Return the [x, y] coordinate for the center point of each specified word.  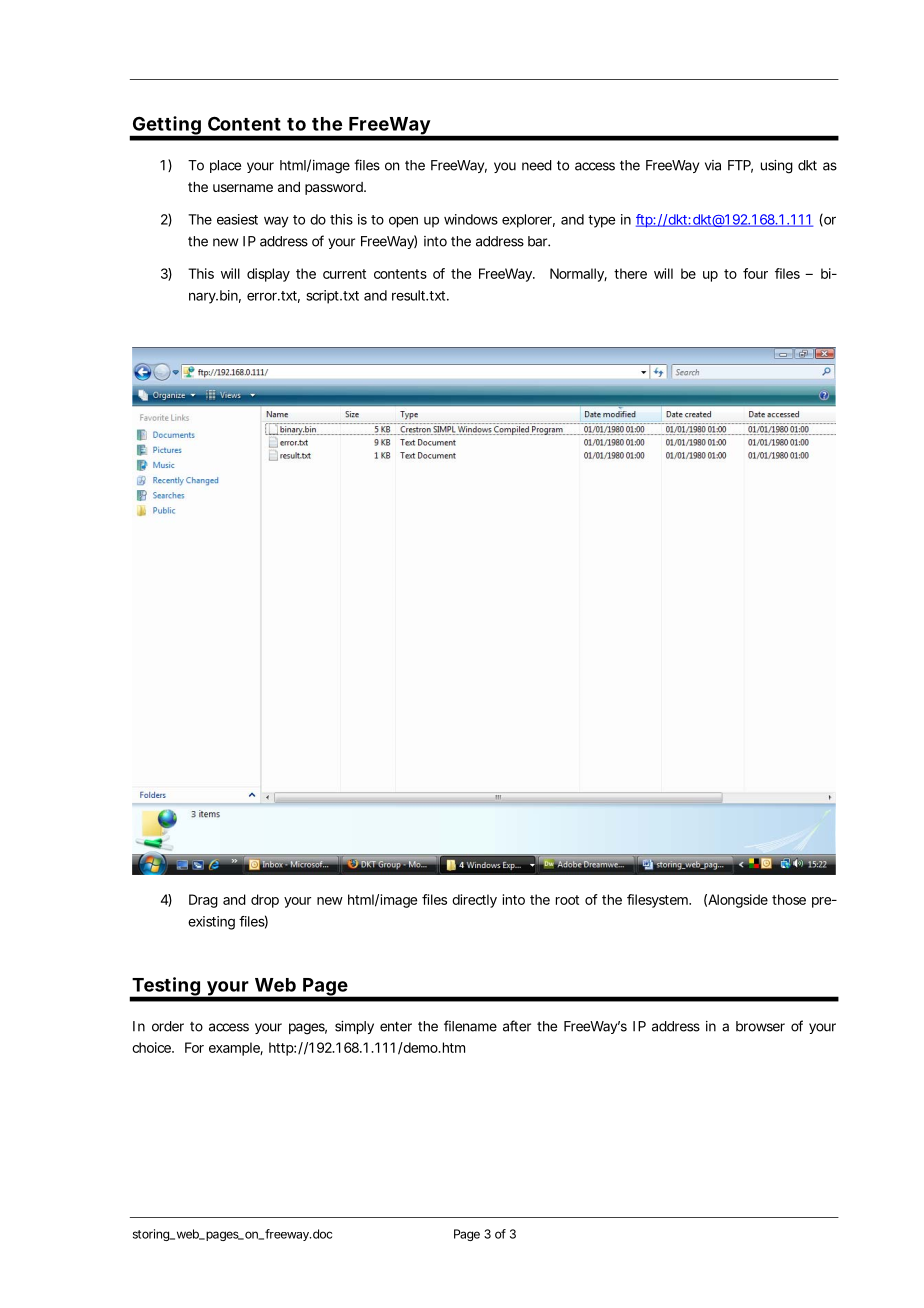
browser [760, 1026]
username [243, 188]
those [789, 899]
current [344, 274]
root [567, 900]
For [194, 1047]
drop [265, 901]
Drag [203, 901]
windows [471, 219]
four [755, 273]
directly [474, 901]
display [268, 275]
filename [470, 1026]
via [713, 165]
